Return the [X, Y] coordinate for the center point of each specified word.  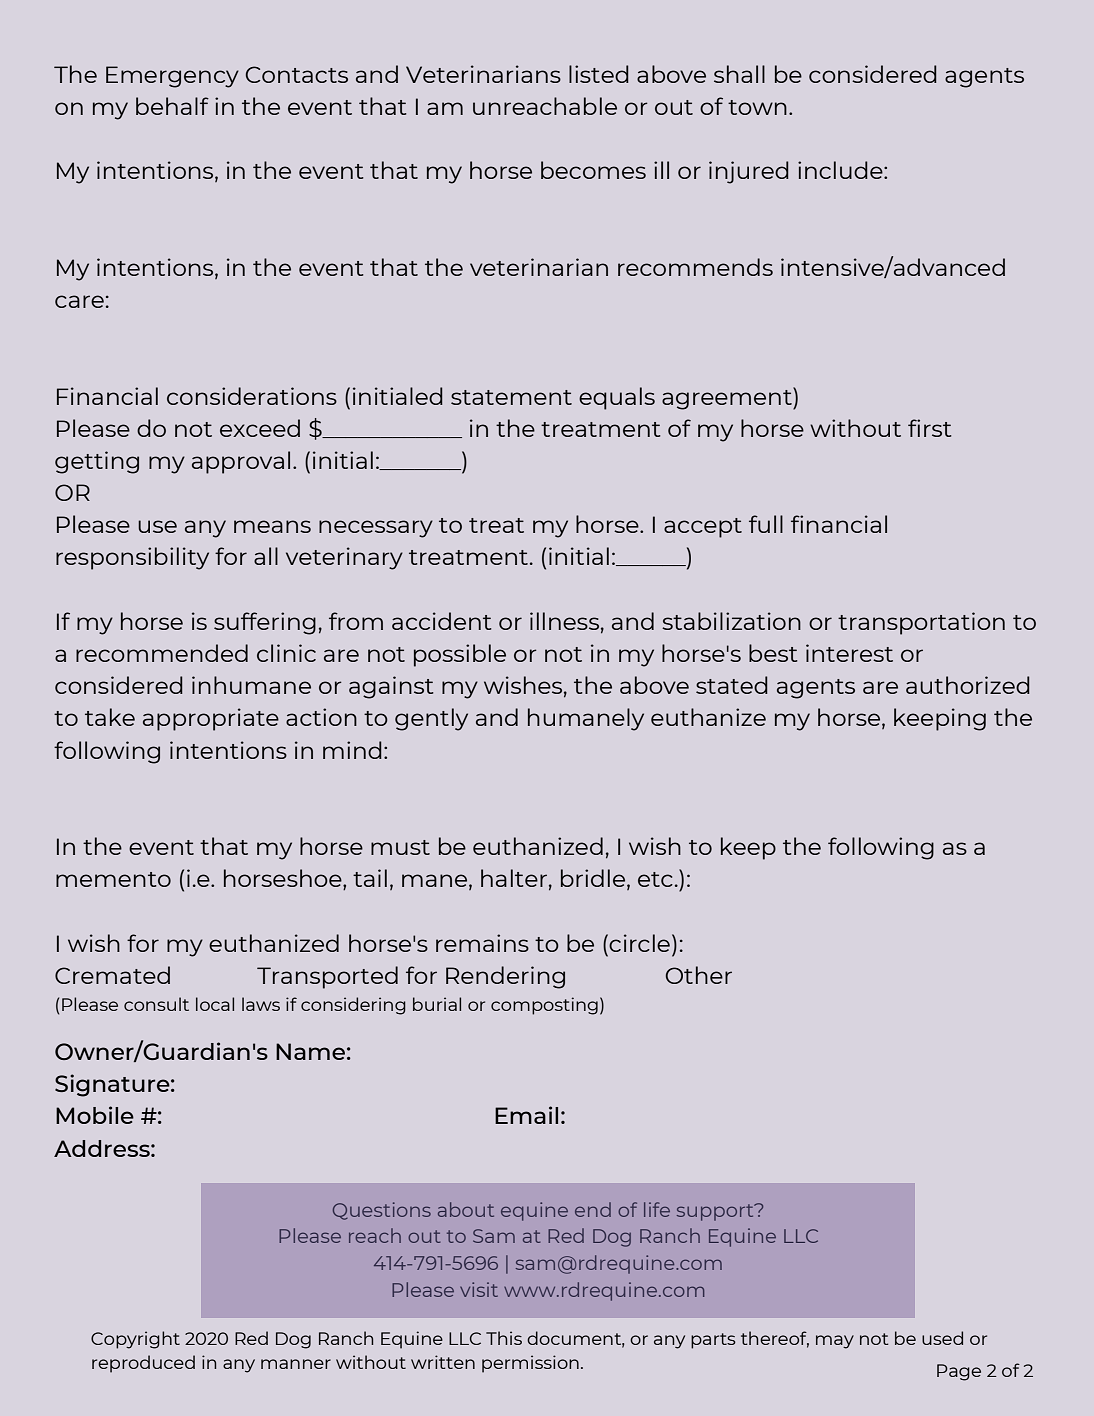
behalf [172, 106]
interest [849, 653]
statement [511, 397]
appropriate [211, 719]
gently [431, 719]
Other [699, 975]
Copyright [135, 1340]
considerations [252, 396]
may [835, 1342]
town [757, 107]
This [504, 1338]
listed [599, 74]
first [929, 428]
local [215, 1004]
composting [544, 1006]
